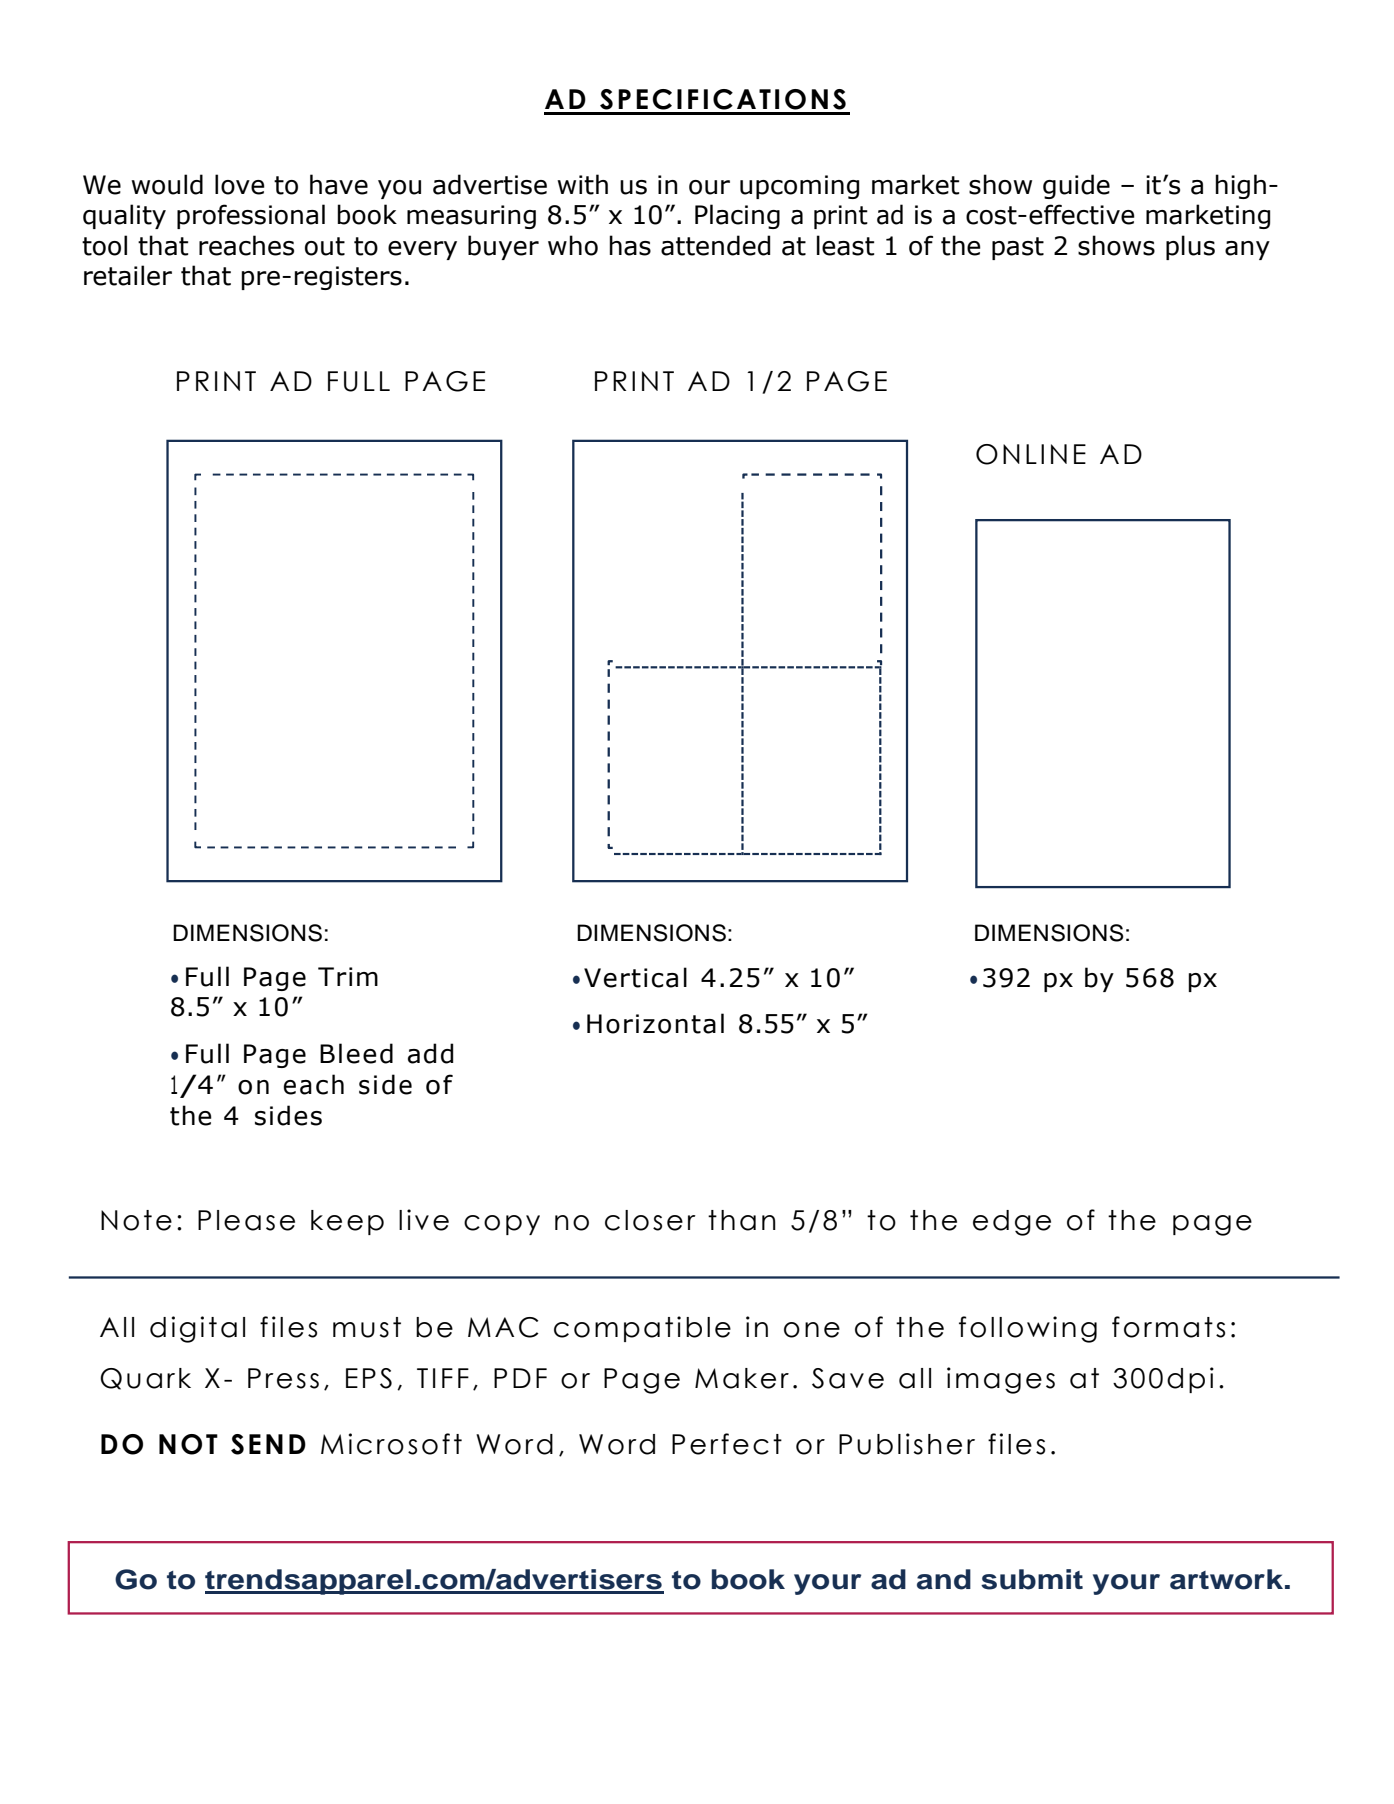  What do you see at coordinates (655, 1023) in the screenshot?
I see `Horizontal` at bounding box center [655, 1023].
